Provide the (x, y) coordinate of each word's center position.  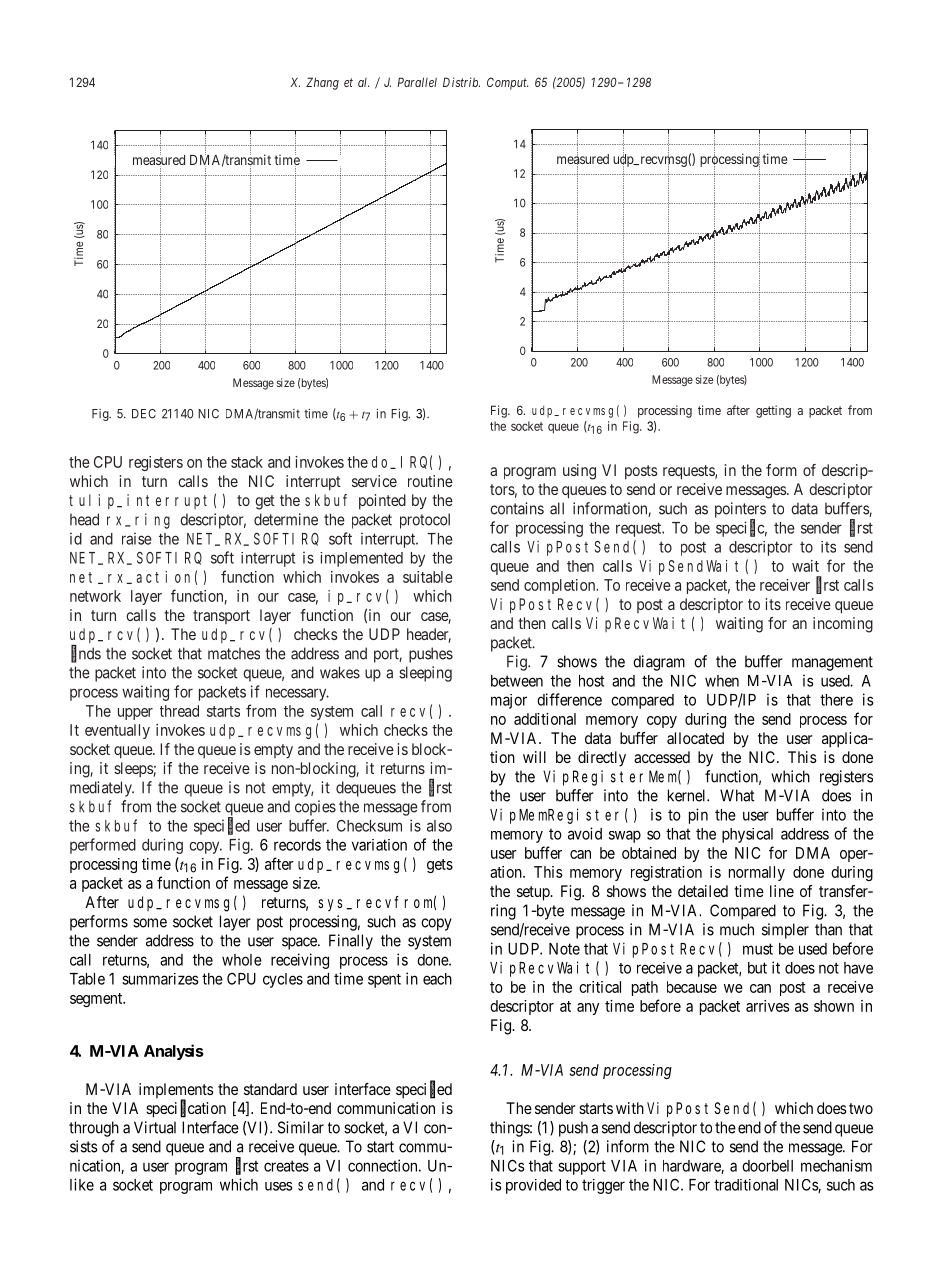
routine (430, 481)
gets (440, 866)
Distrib (461, 82)
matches (234, 653)
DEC (144, 414)
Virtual (155, 1127)
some (150, 923)
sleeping (425, 674)
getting (773, 411)
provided (533, 1186)
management (832, 663)
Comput (507, 83)
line (782, 891)
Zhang (322, 83)
